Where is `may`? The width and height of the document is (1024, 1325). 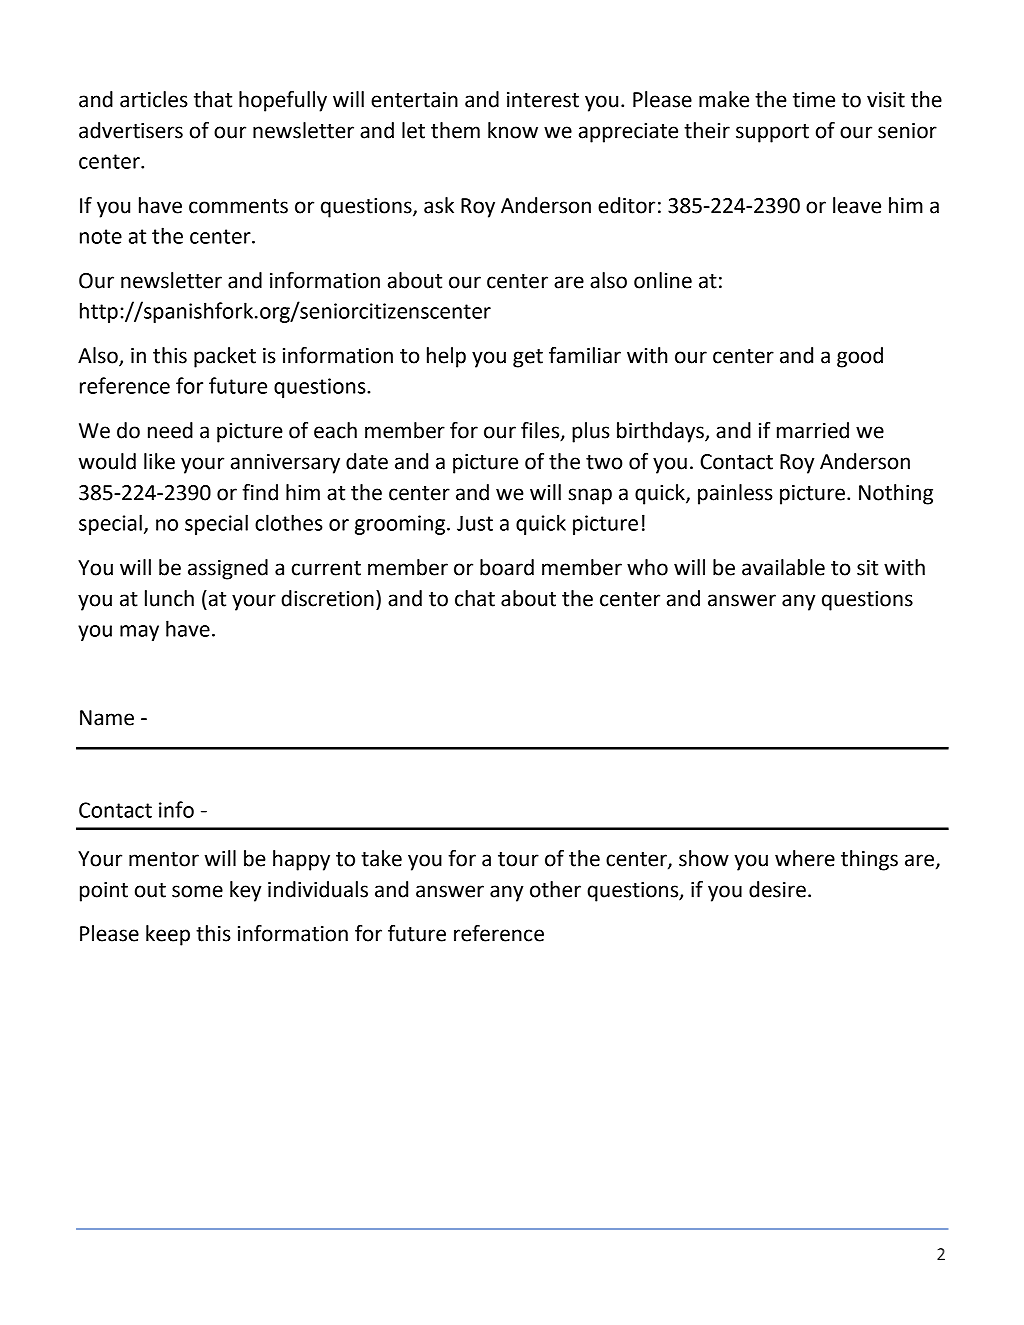
may is located at coordinates (139, 633).
